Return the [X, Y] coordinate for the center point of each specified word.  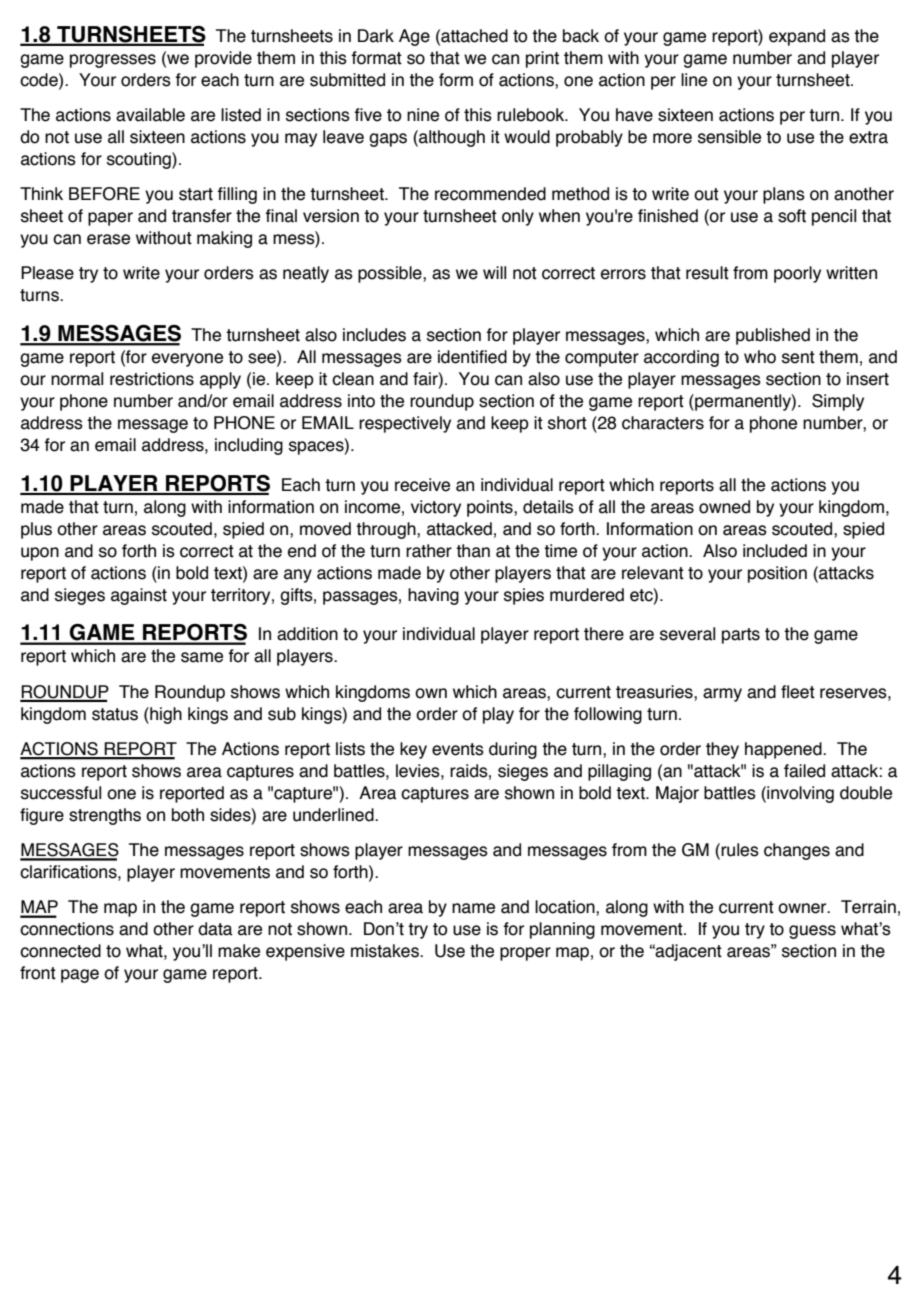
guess [812, 932]
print [542, 59]
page [80, 976]
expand [797, 37]
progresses [113, 61]
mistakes [386, 951]
